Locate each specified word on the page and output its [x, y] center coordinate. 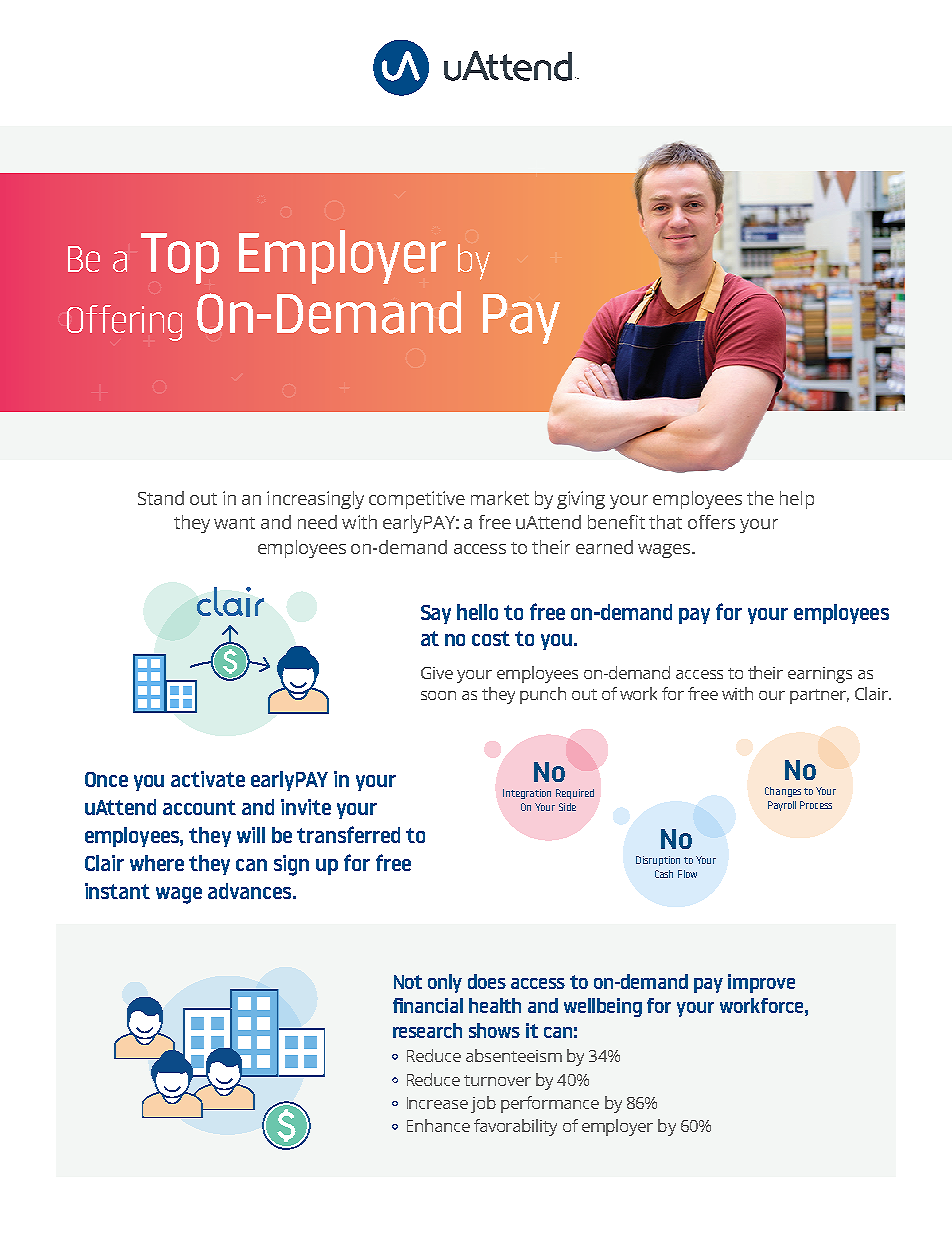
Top [180, 258]
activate [208, 779]
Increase [437, 1103]
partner [819, 696]
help [797, 500]
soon [438, 695]
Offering [124, 323]
